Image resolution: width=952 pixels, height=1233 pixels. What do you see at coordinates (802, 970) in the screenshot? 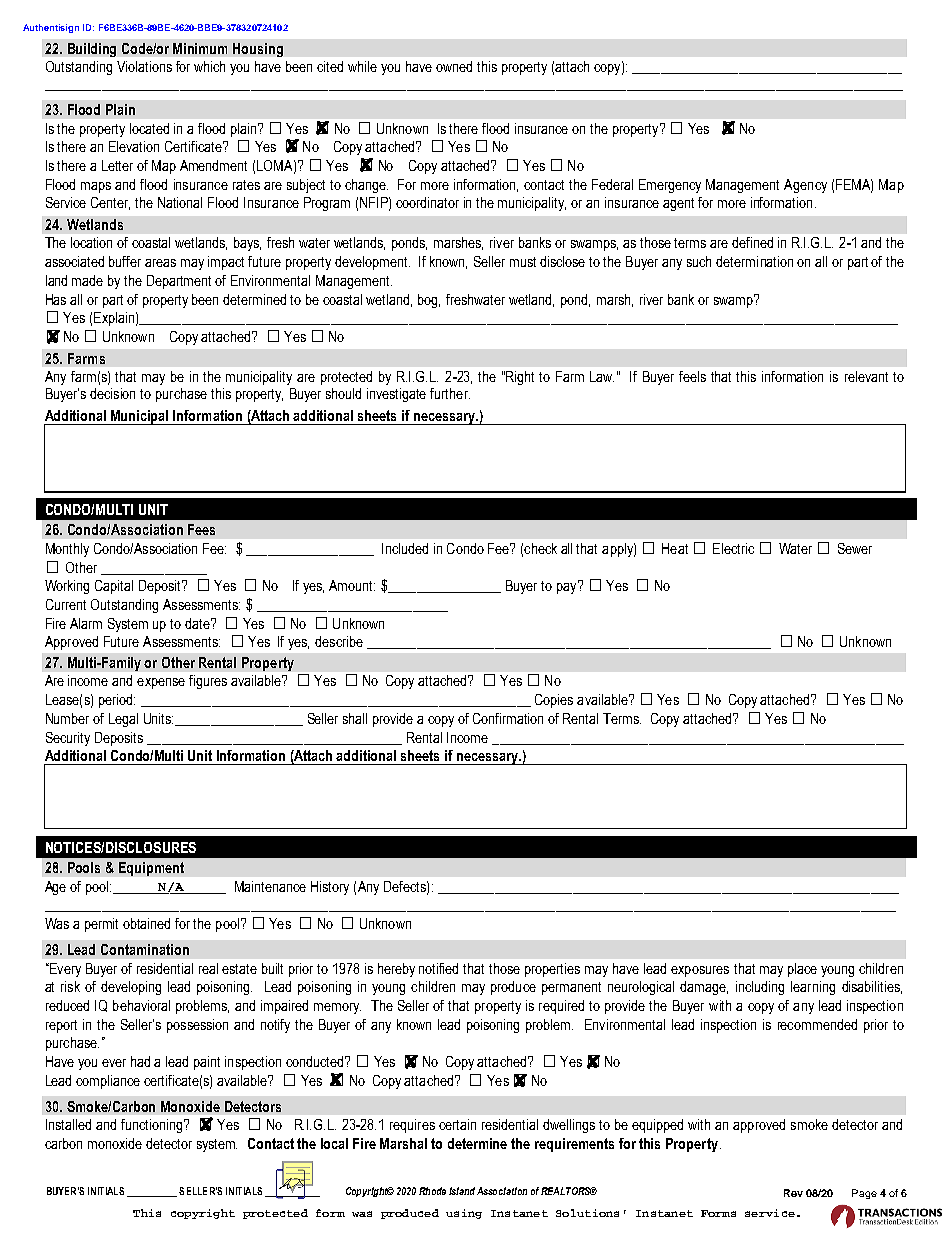
I see `place` at bounding box center [802, 970].
